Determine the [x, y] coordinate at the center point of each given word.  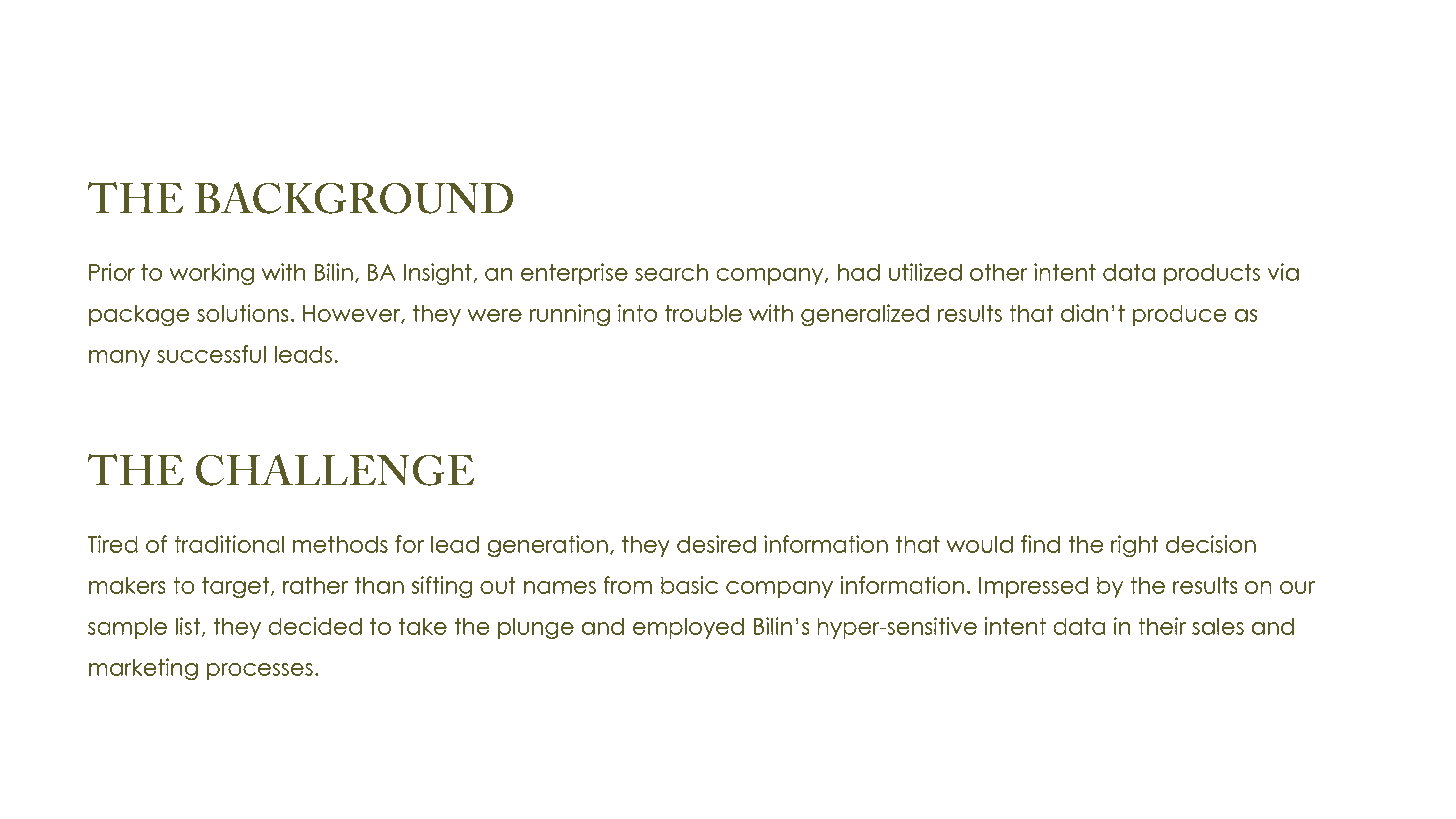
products [1212, 274]
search [671, 272]
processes [260, 671]
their [1162, 626]
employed [688, 628]
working [211, 274]
